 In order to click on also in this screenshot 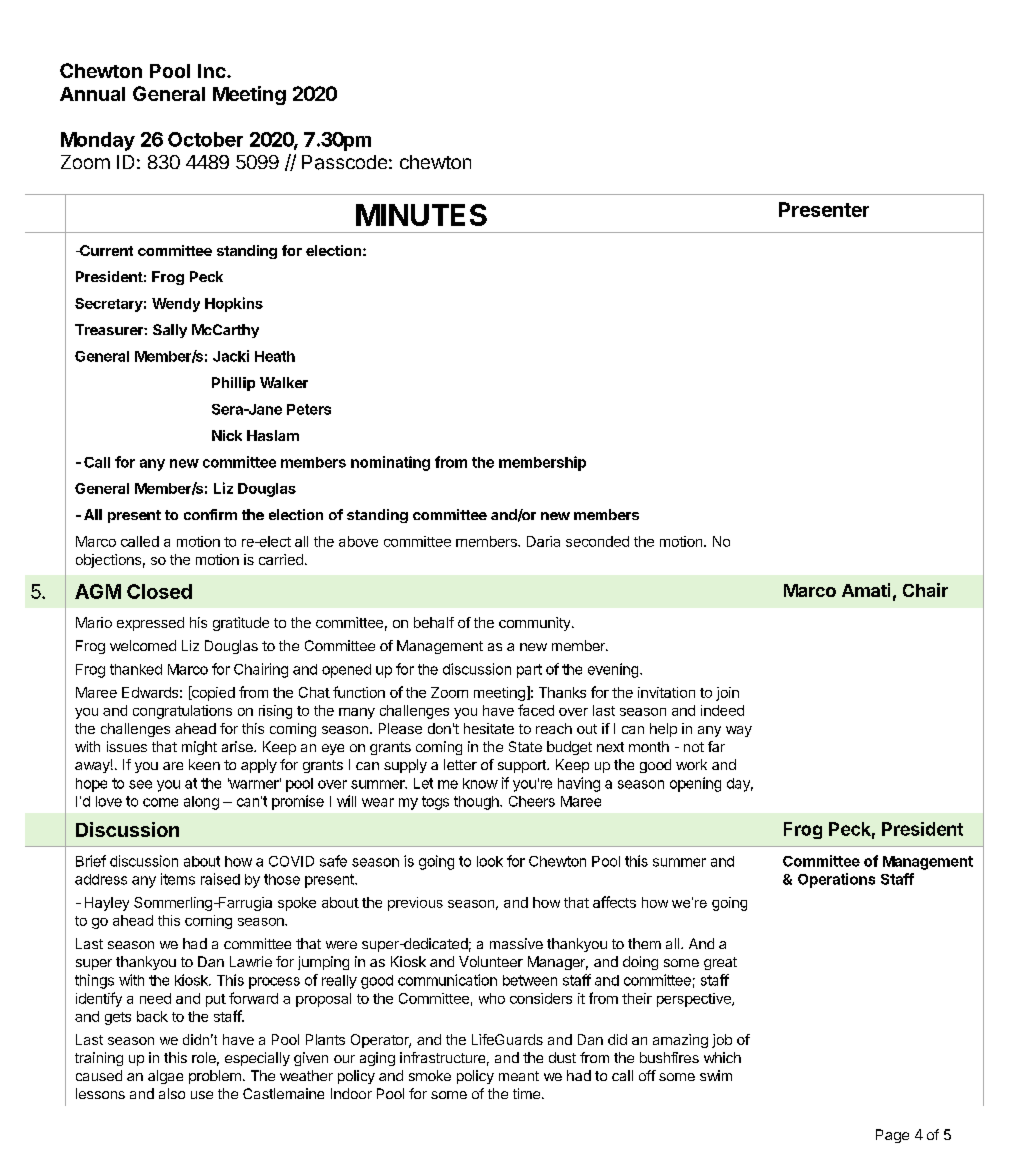, I will do `click(172, 1093)`.
